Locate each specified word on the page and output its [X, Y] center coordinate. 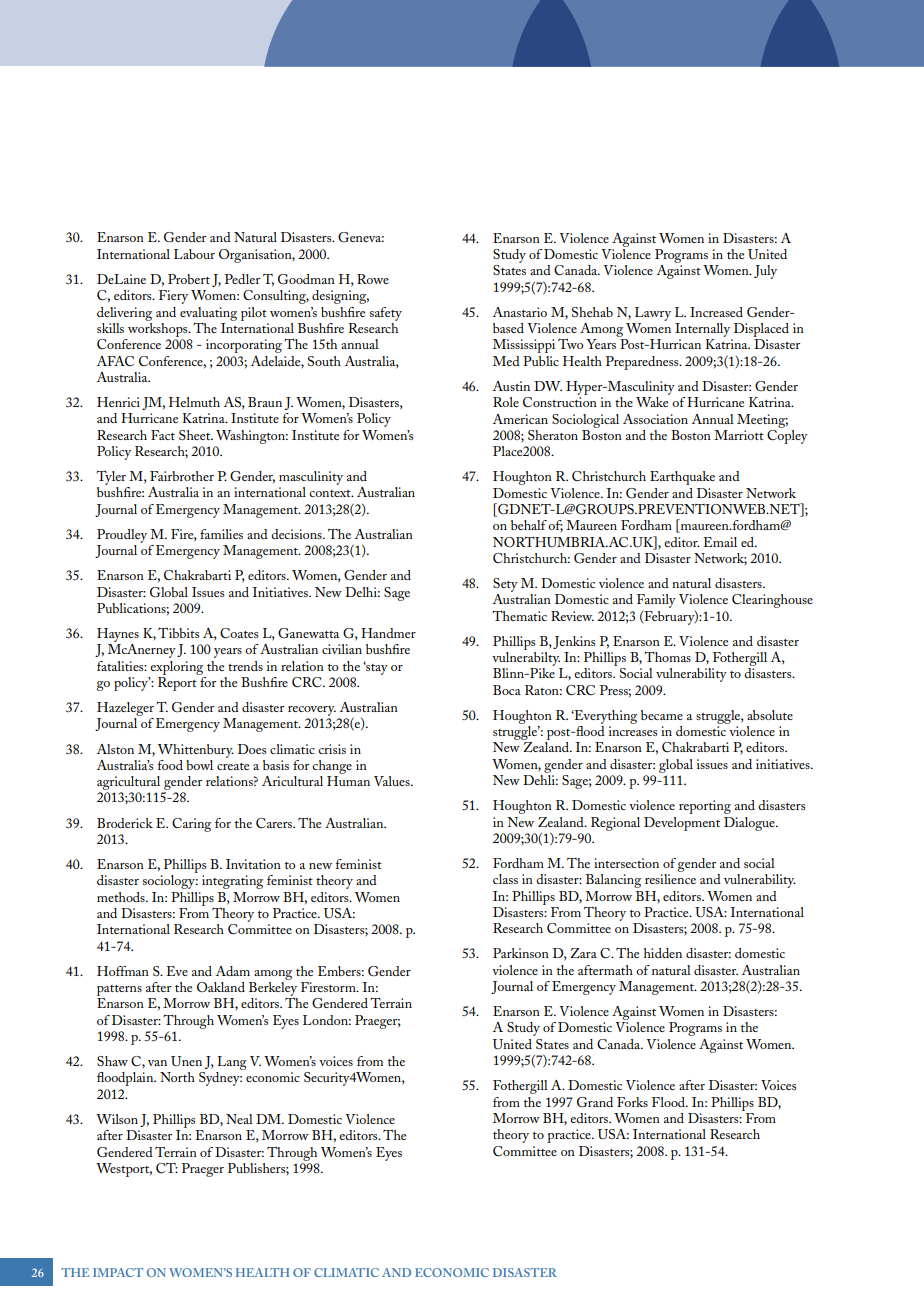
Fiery [173, 297]
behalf [529, 525]
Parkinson [521, 953]
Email [720, 542]
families [221, 534]
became [662, 715]
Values [393, 781]
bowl [199, 765]
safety [386, 314]
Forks [632, 1102]
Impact [118, 1272]
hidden [663, 953]
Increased [716, 312]
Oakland [221, 987]
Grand [595, 1102]
